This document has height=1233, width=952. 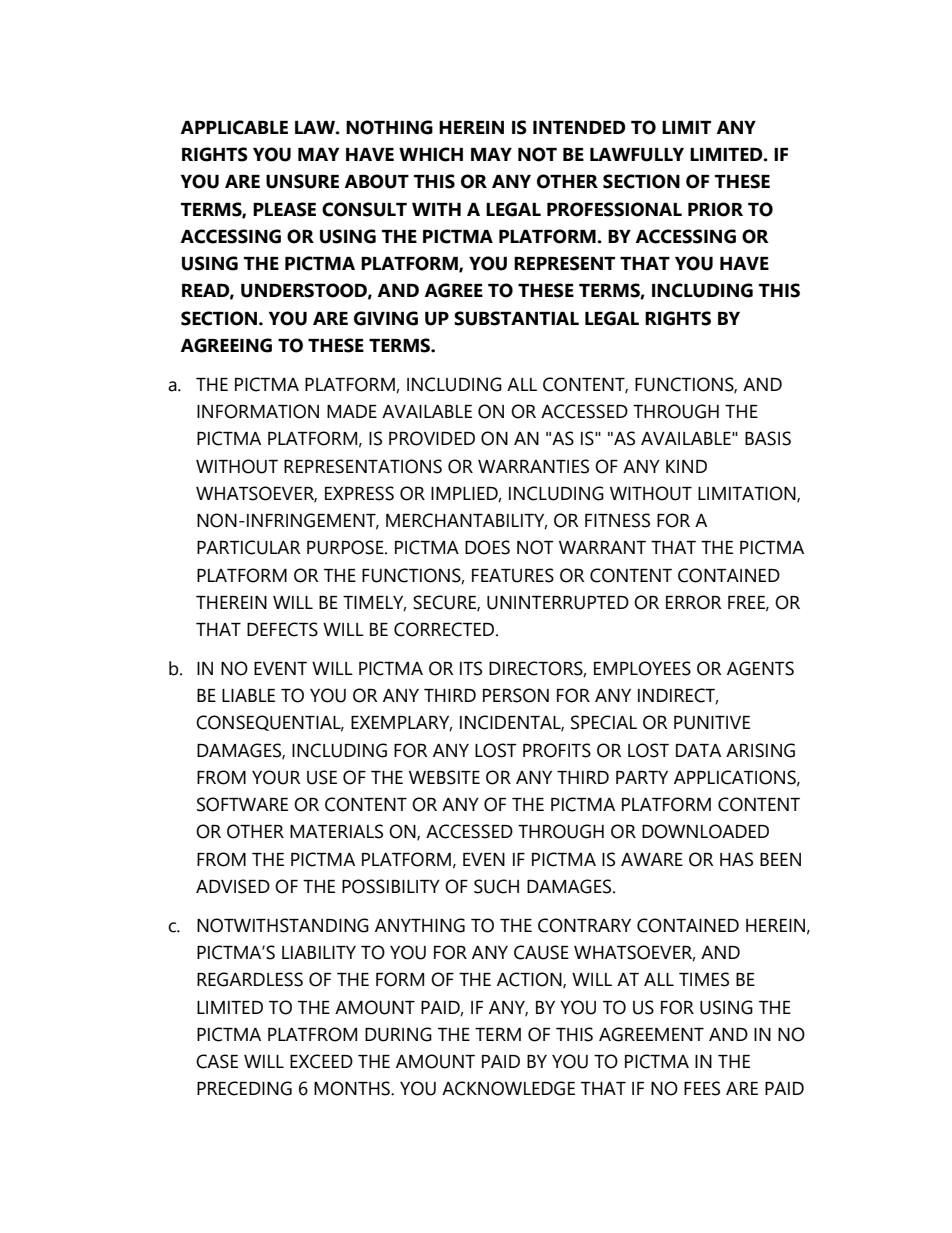 What do you see at coordinates (694, 602) in the document?
I see `ERROR` at bounding box center [694, 602].
